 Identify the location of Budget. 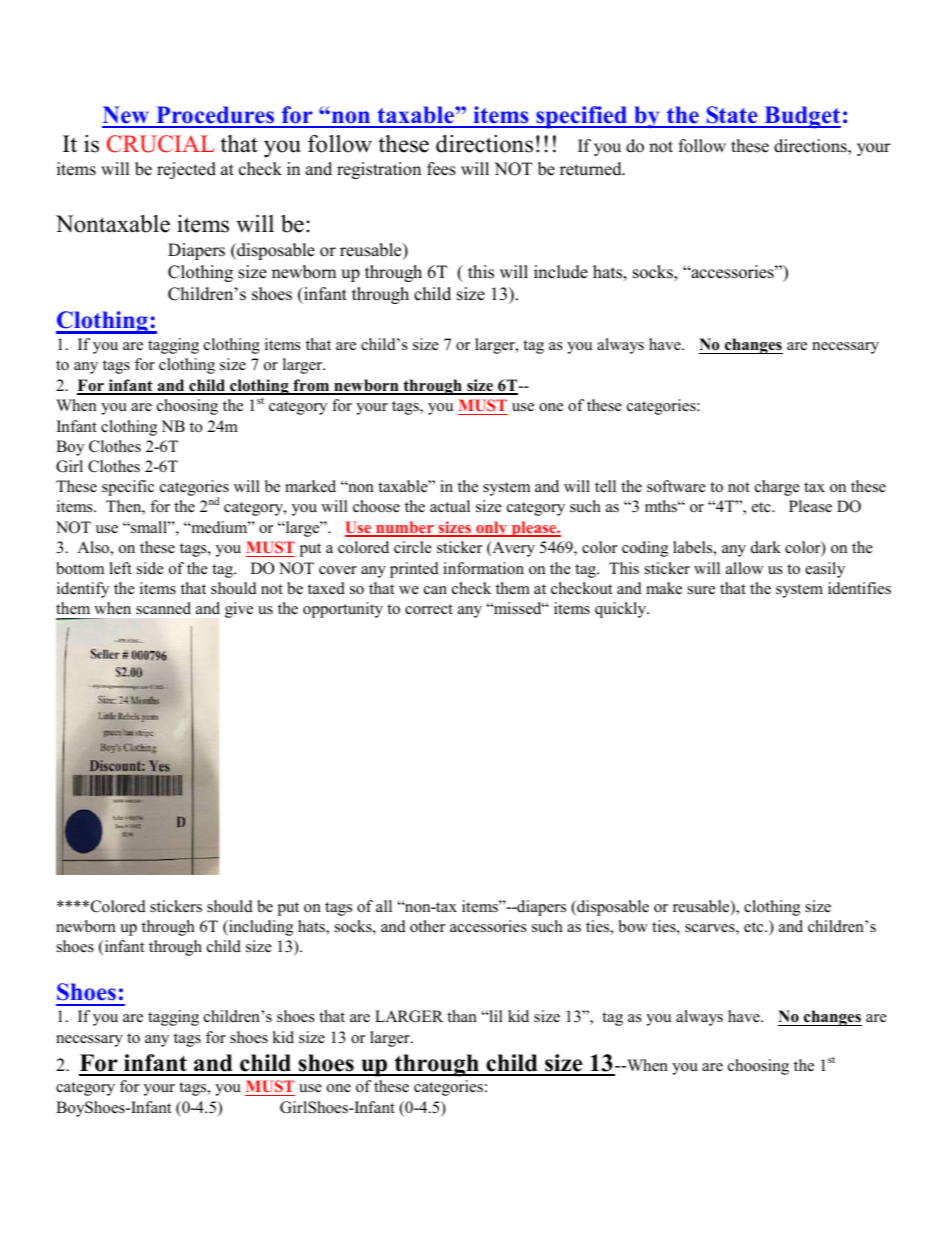
(801, 117).
